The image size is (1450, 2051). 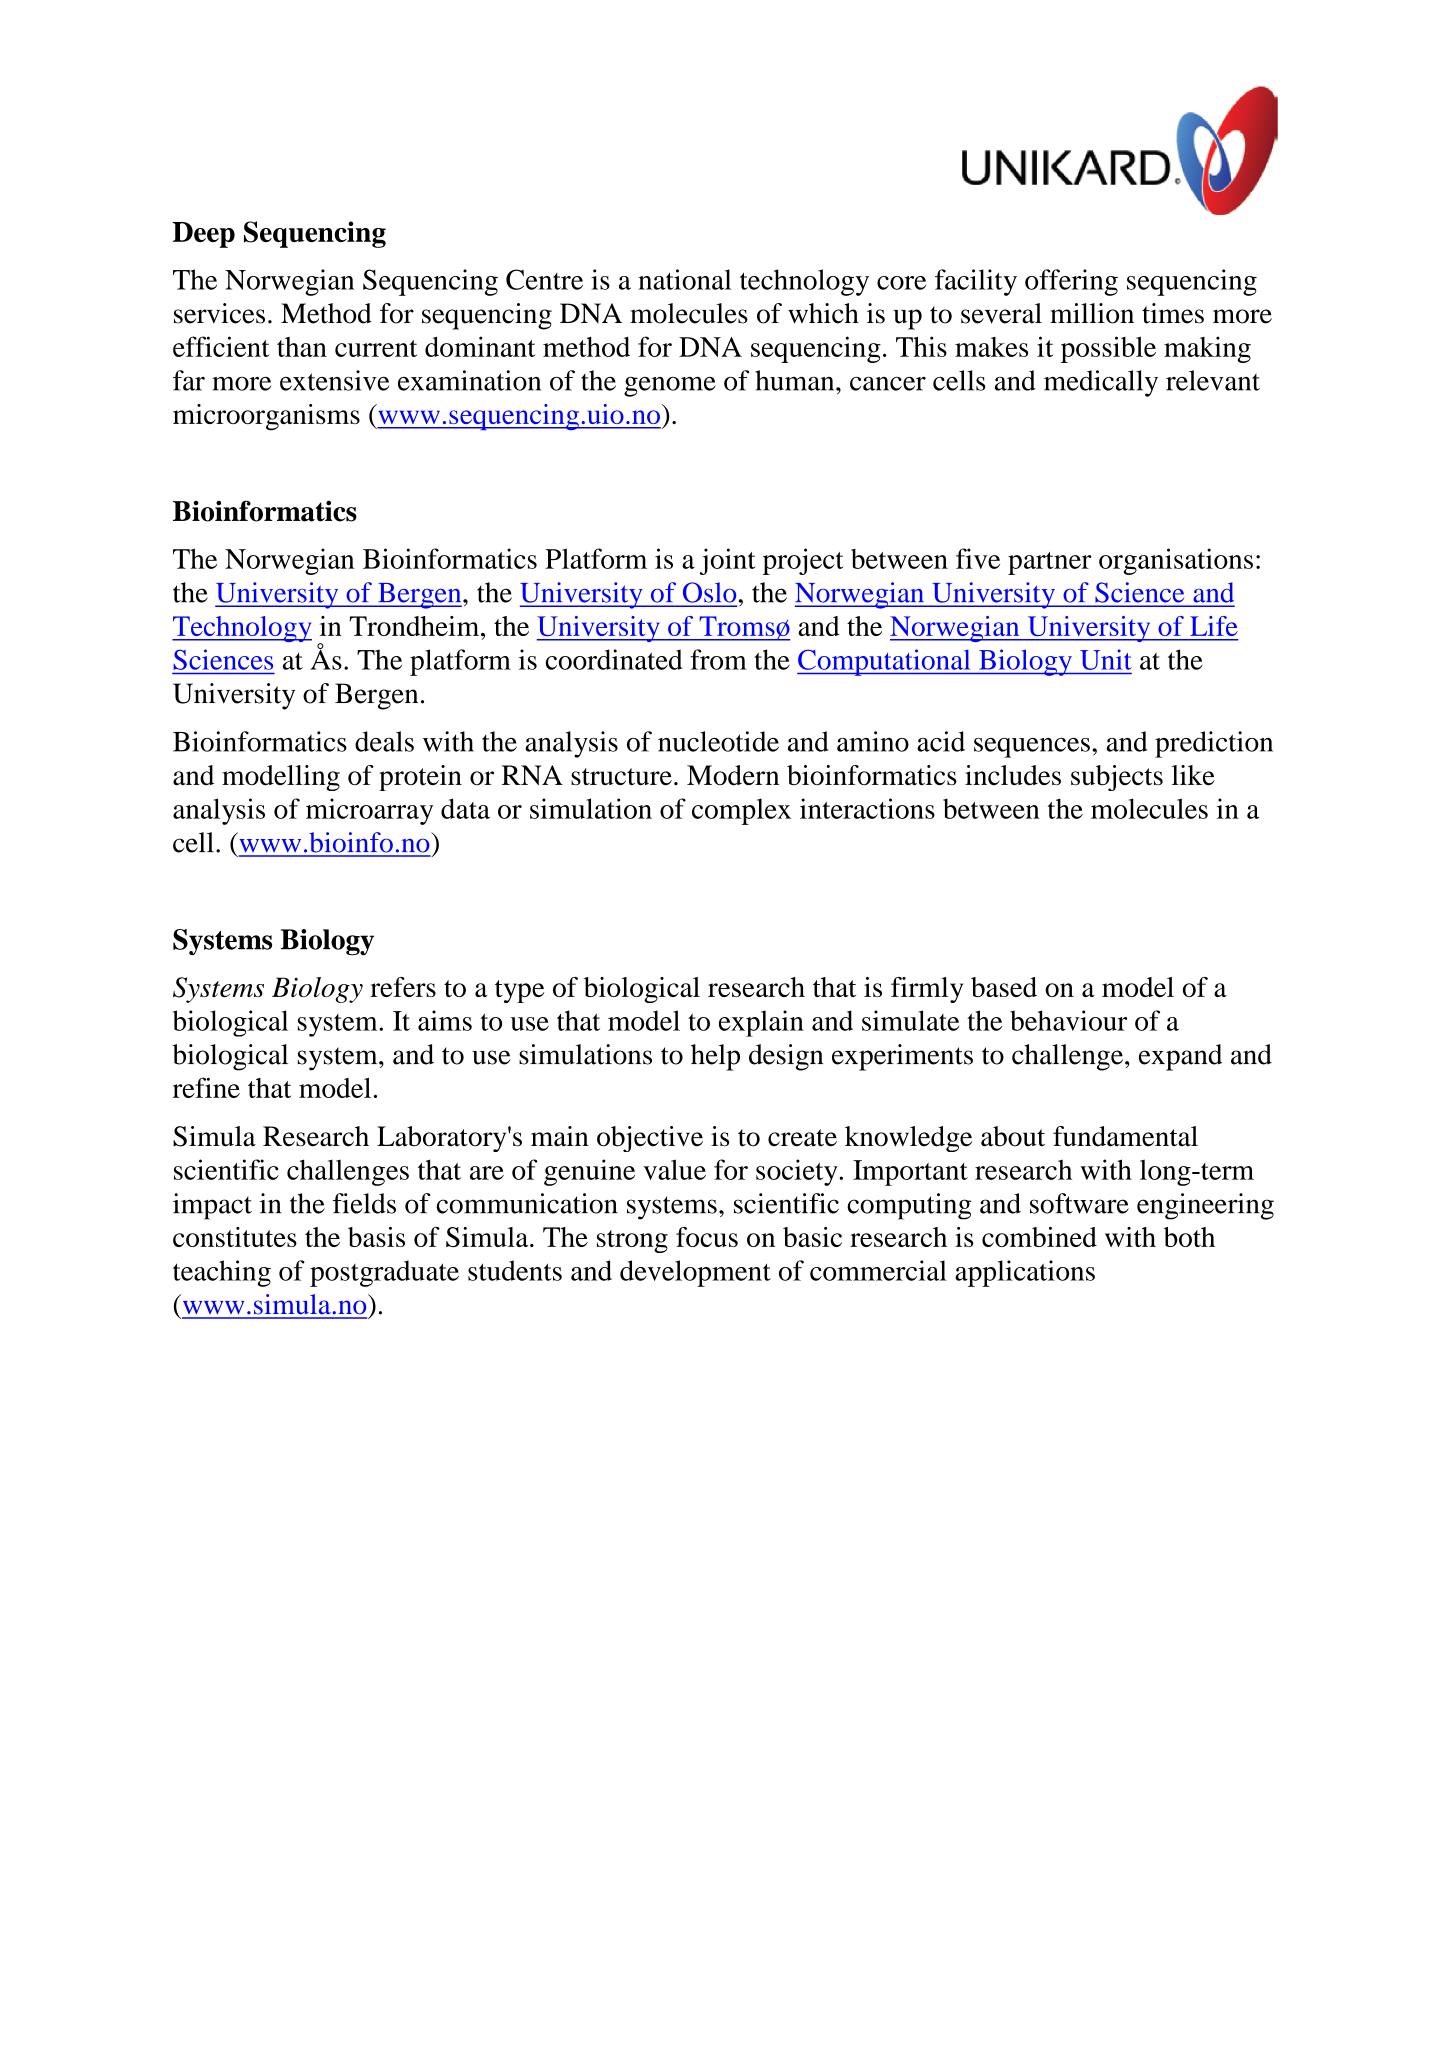 What do you see at coordinates (718, 659) in the screenshot?
I see `from` at bounding box center [718, 659].
